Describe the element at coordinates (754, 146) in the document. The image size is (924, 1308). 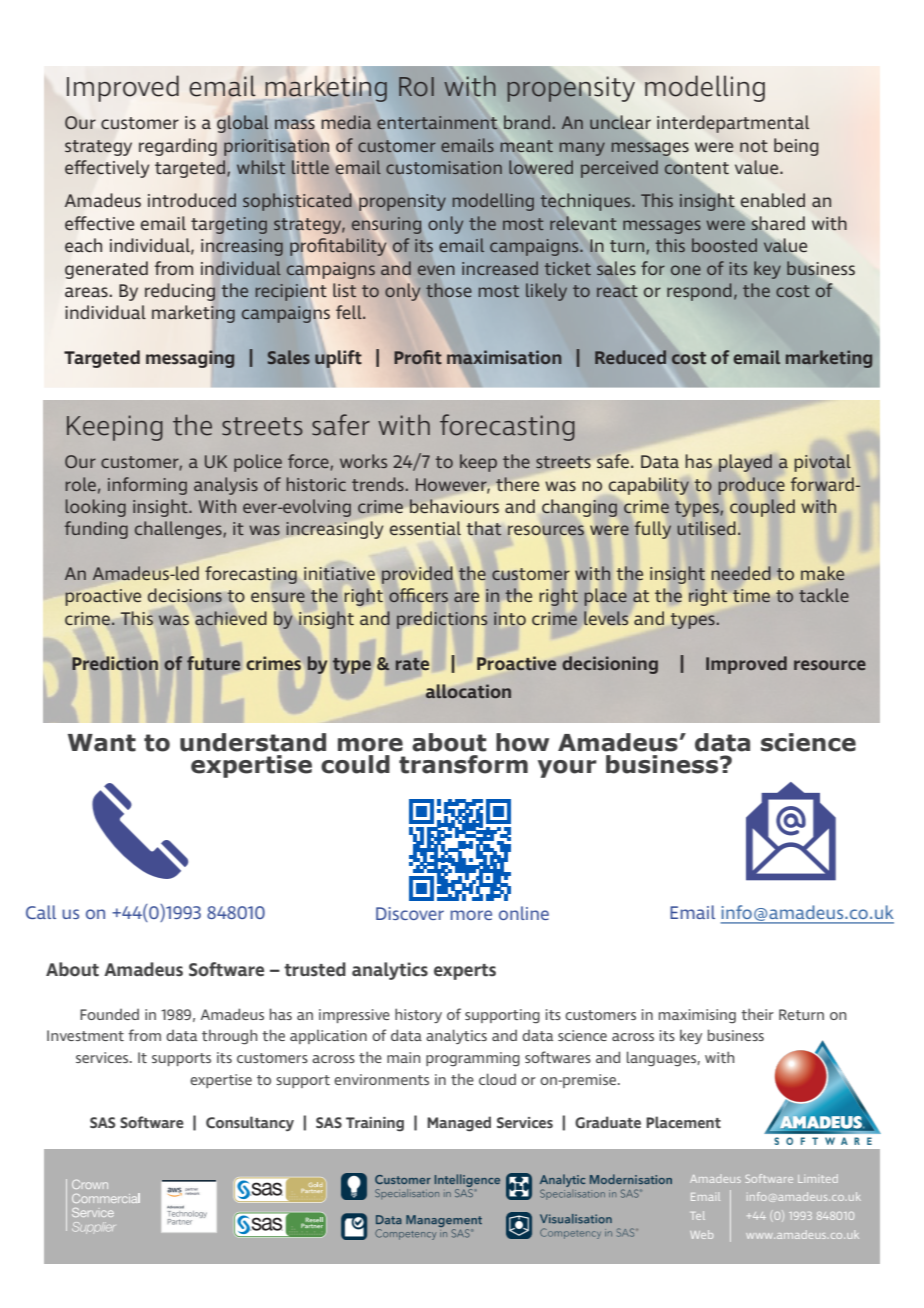
I see `not` at that location.
